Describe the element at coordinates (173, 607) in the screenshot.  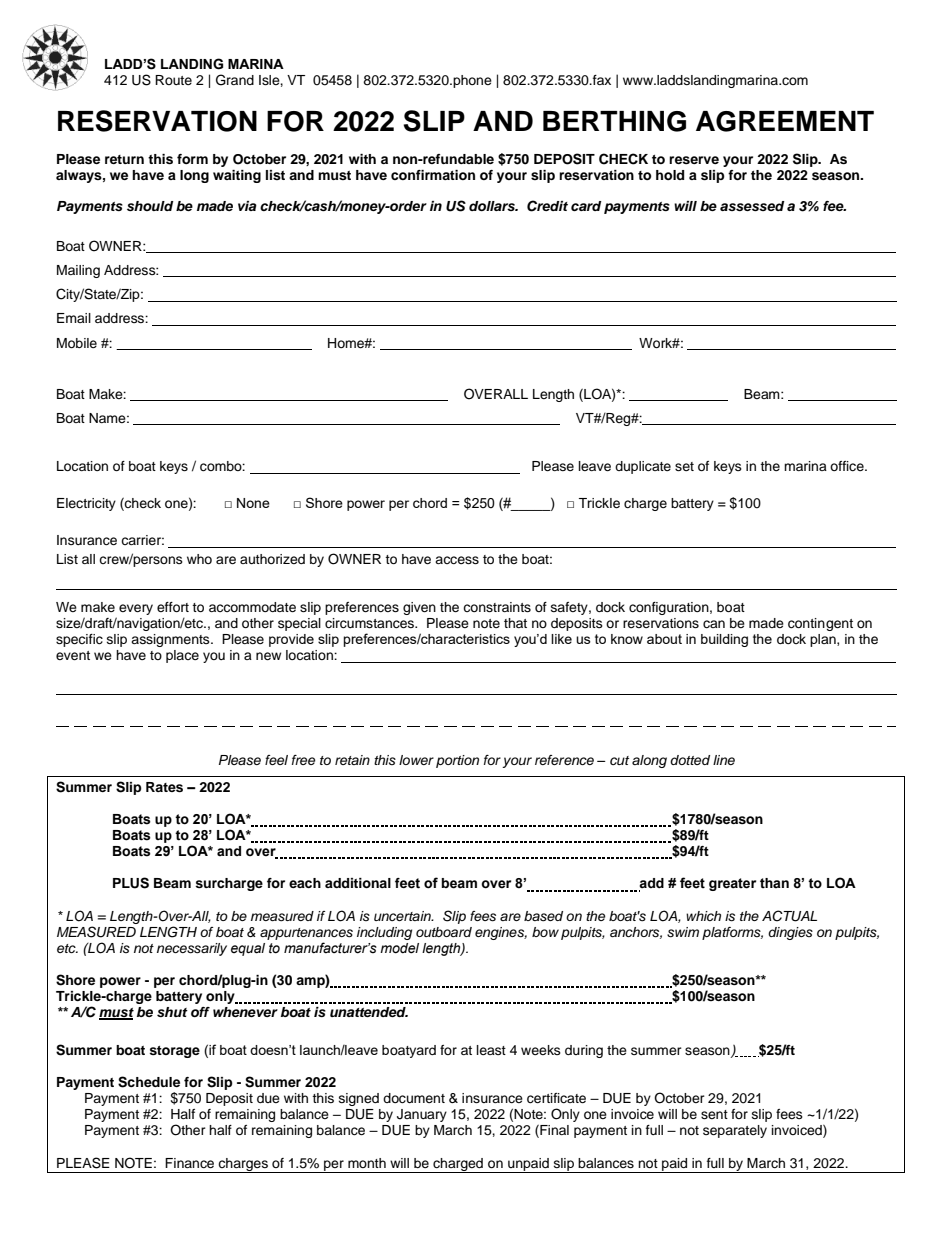
I see `effort` at that location.
